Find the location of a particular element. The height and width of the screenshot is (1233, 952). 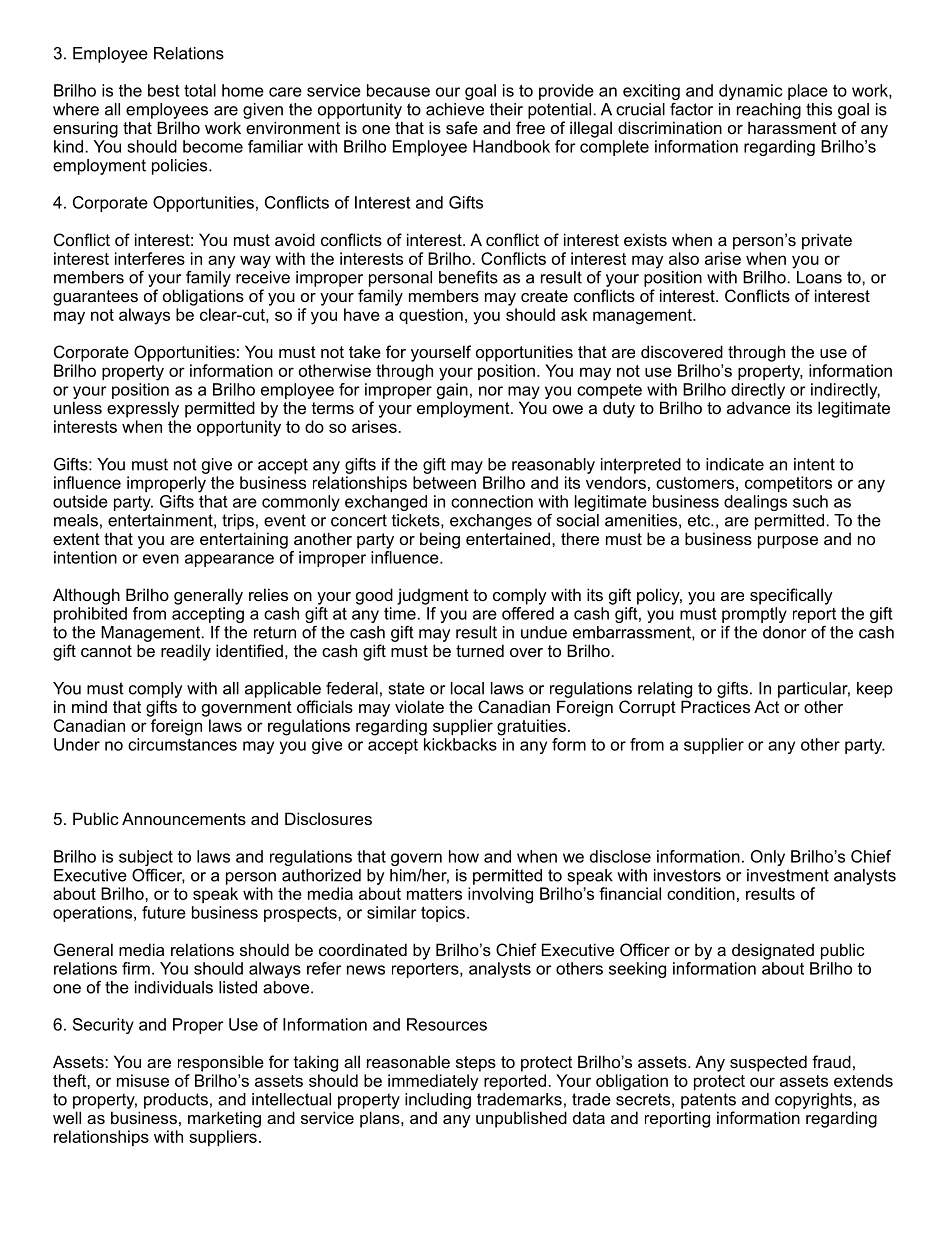

safe is located at coordinates (462, 127).
